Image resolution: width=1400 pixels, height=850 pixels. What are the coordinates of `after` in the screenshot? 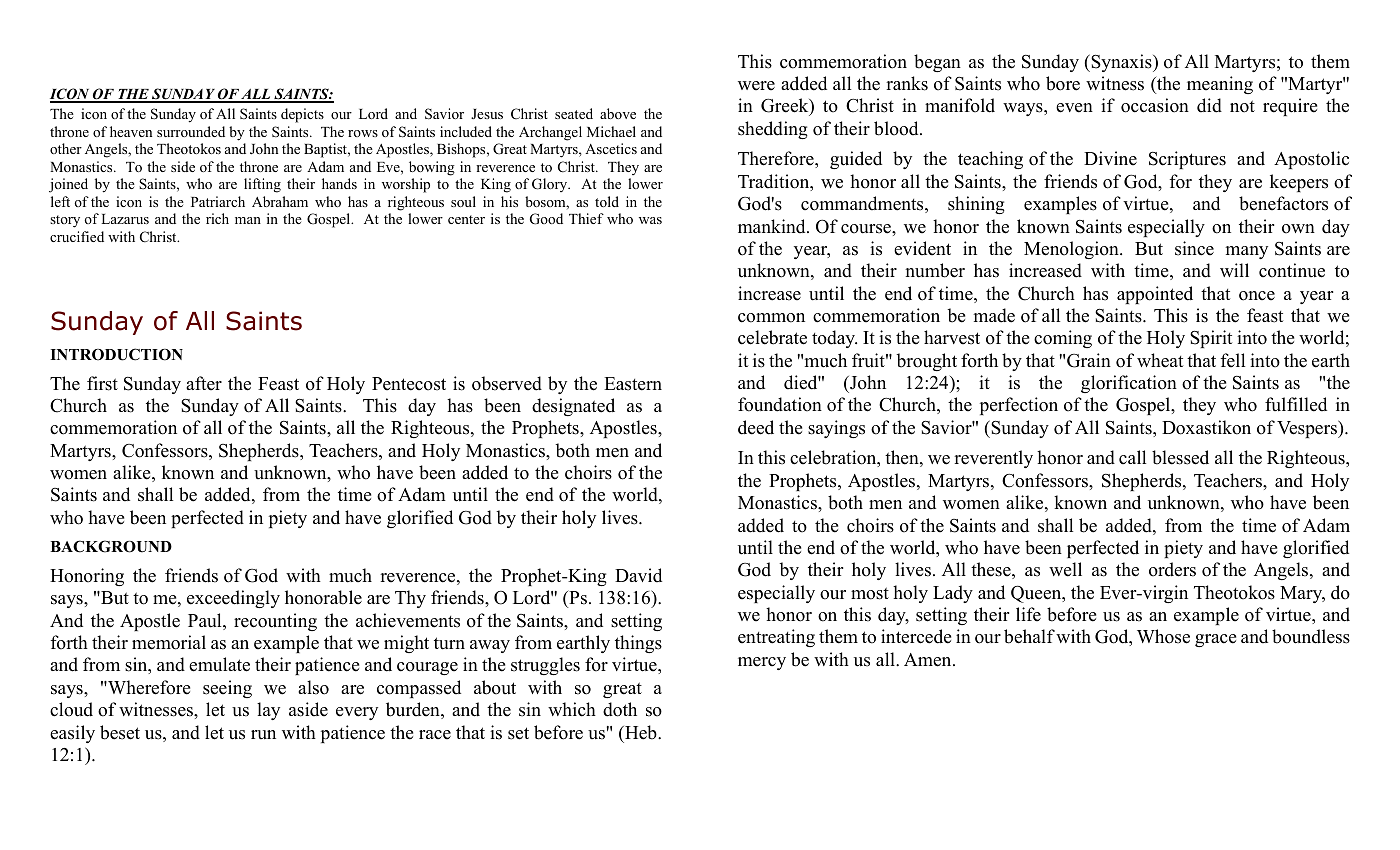 It's located at (204, 383).
